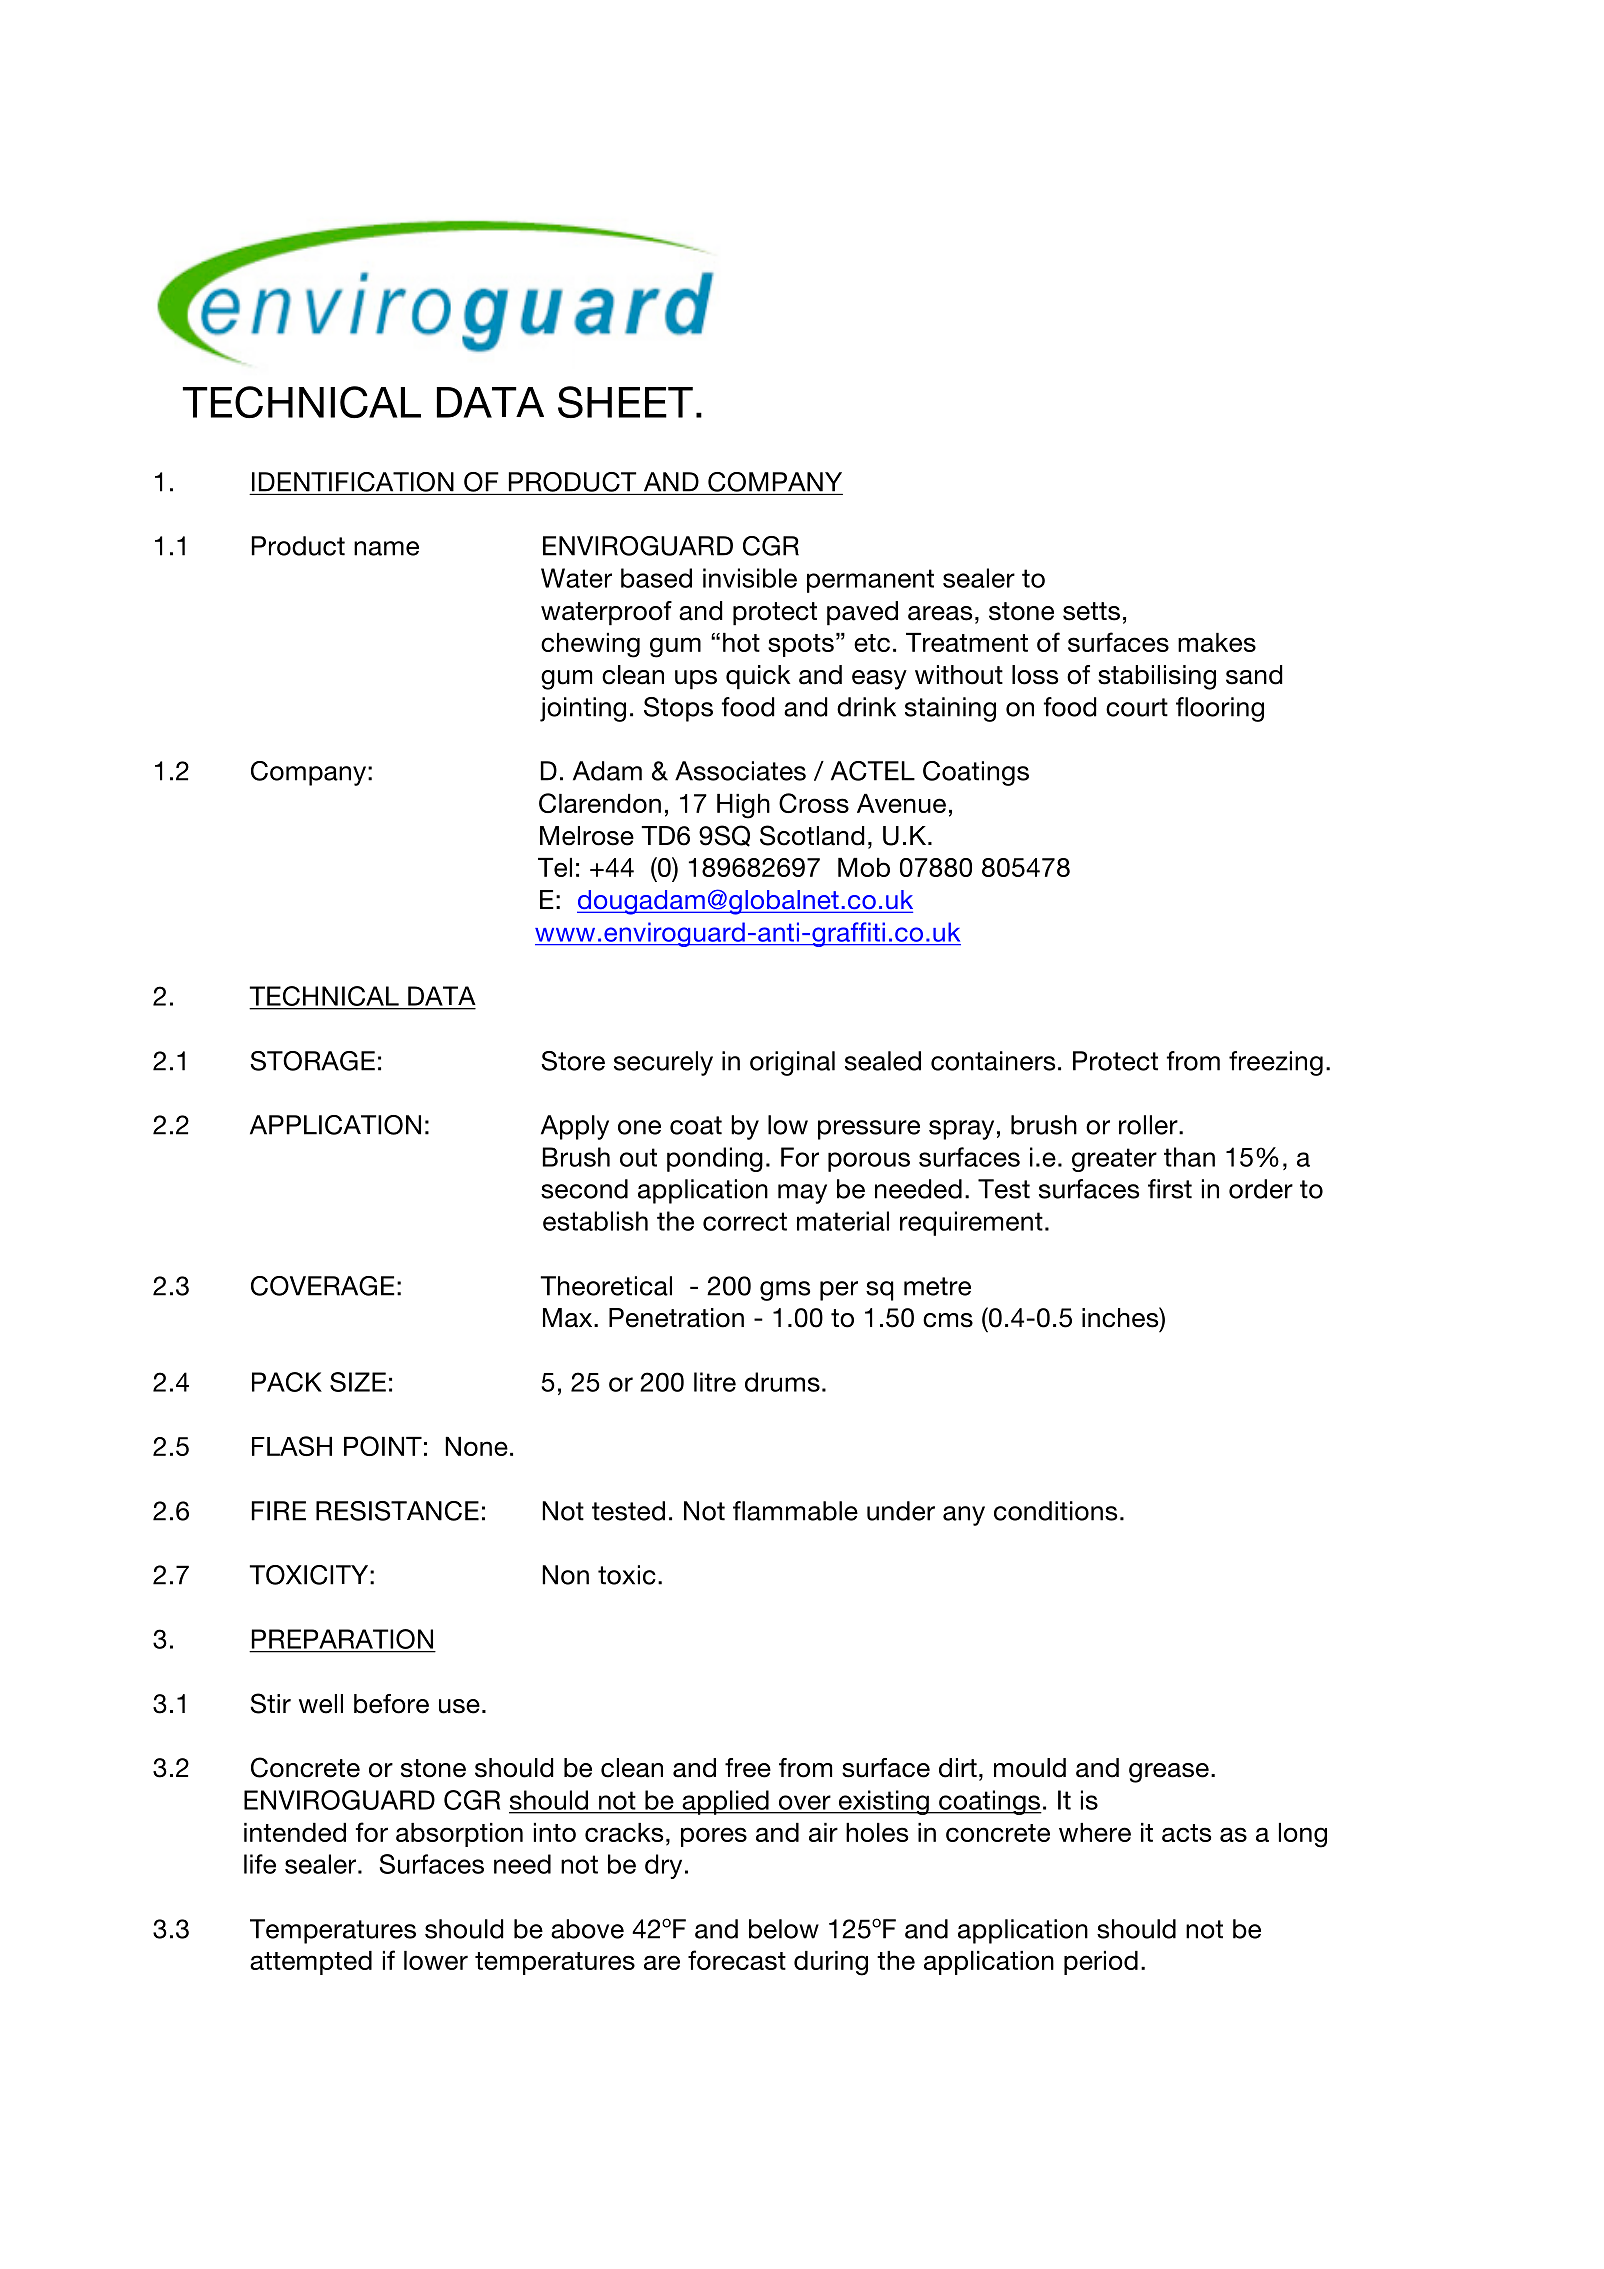  I want to click on setts, so click(1091, 611).
